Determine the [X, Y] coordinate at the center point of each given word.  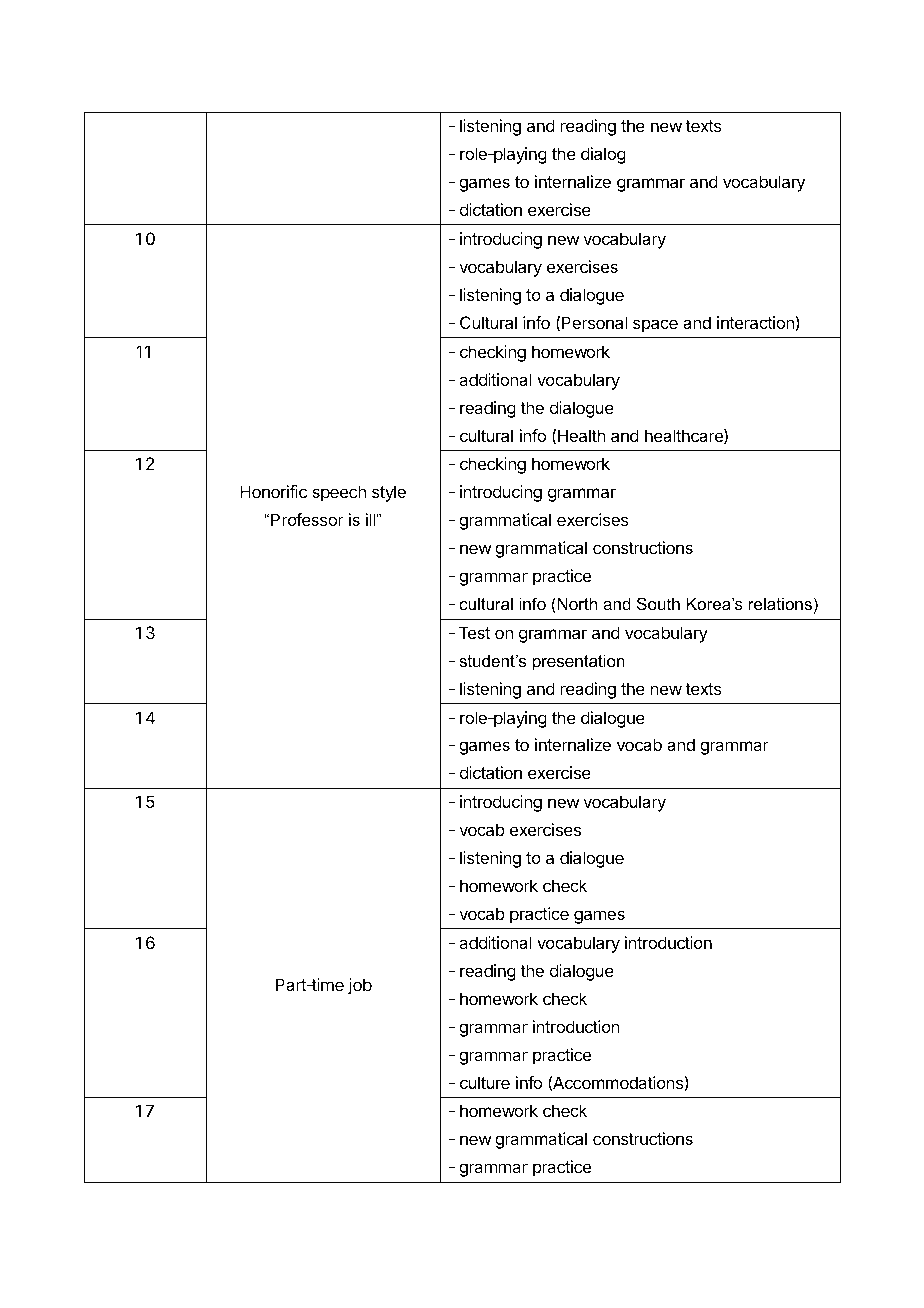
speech [339, 493]
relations [780, 603]
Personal [594, 322]
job [360, 986]
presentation [579, 662]
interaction [755, 322]
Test [474, 632]
